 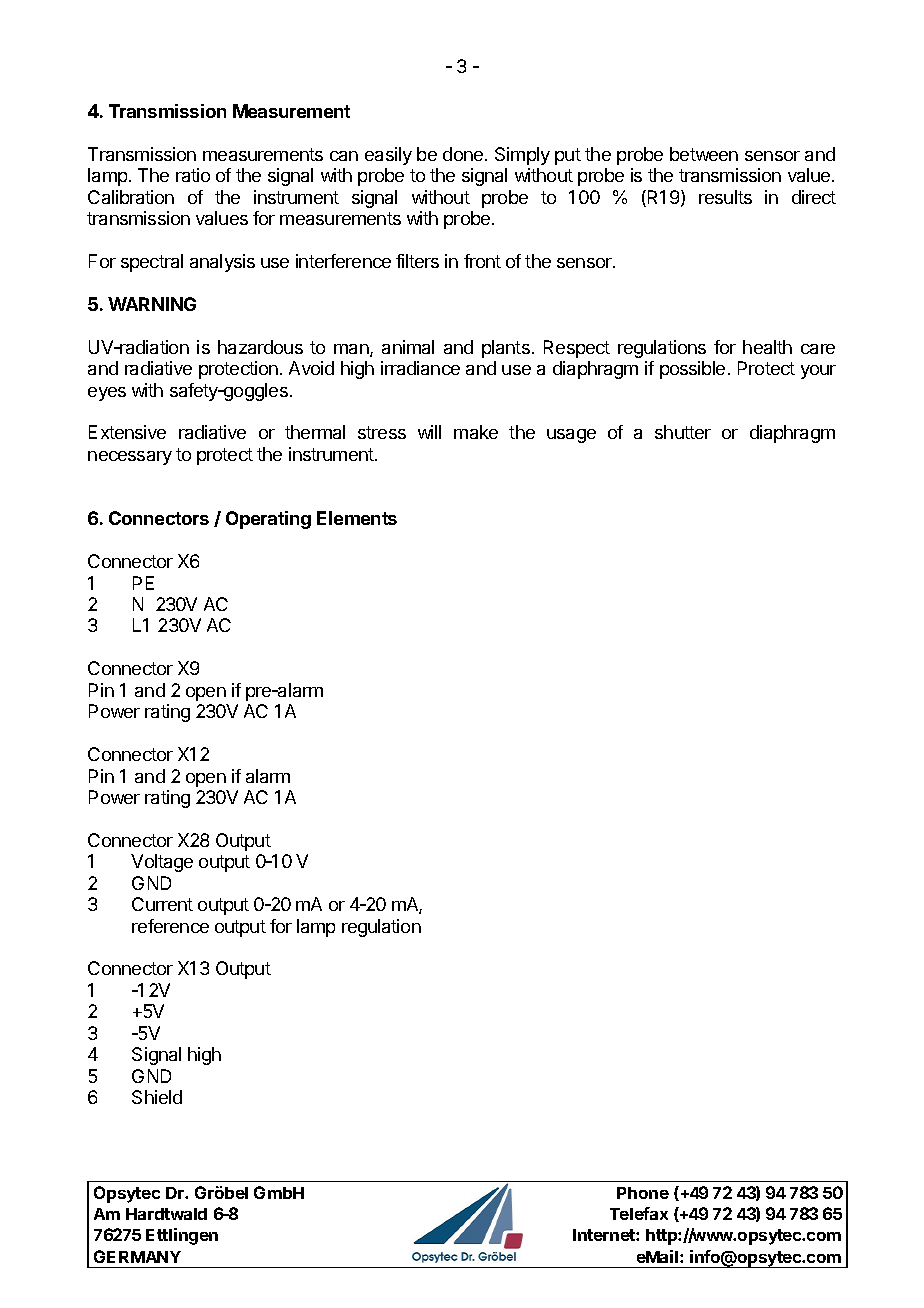 What do you see at coordinates (130, 458) in the screenshot?
I see `necessary` at bounding box center [130, 458].
